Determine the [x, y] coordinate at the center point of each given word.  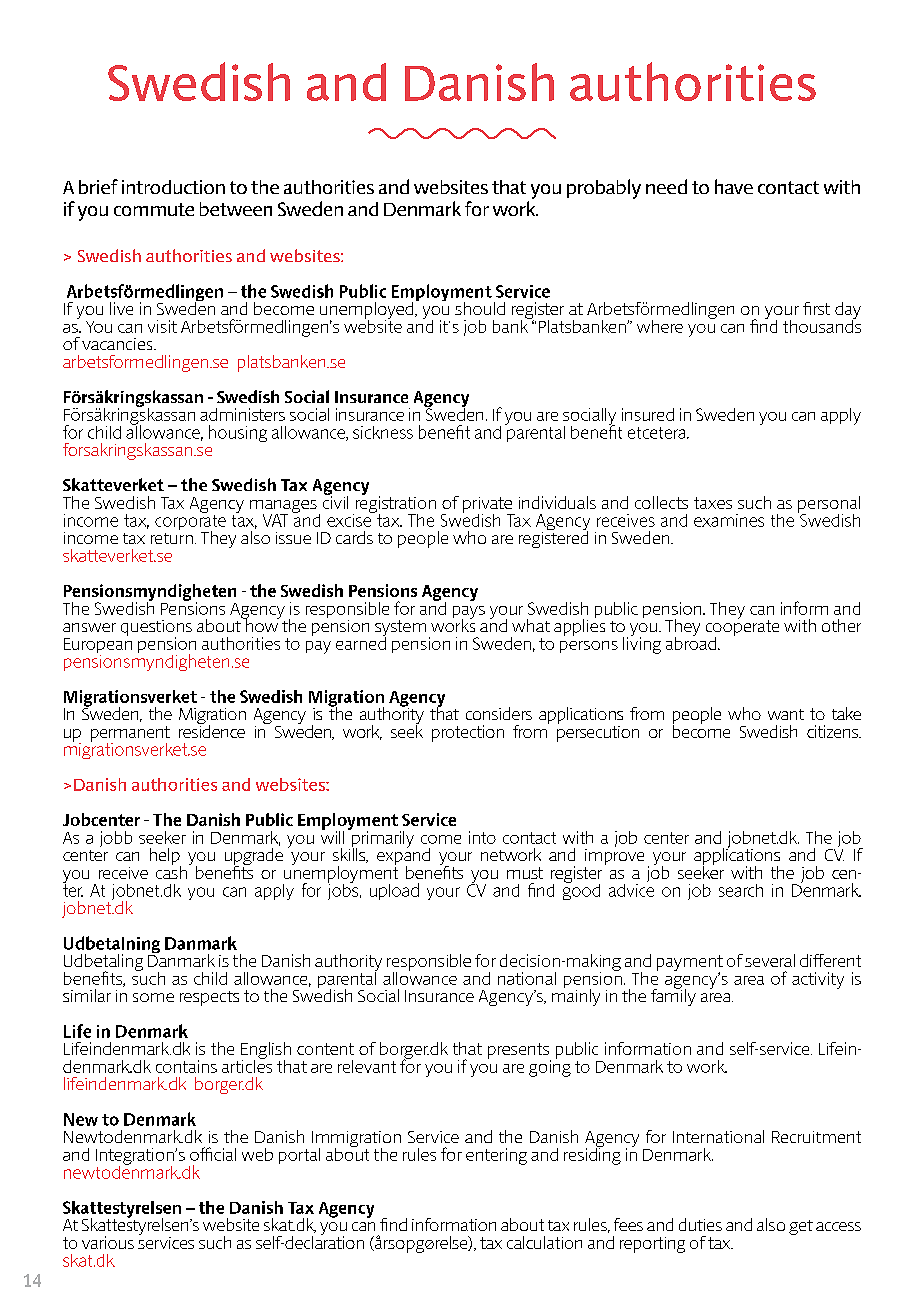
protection [468, 733]
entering [496, 1156]
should [480, 308]
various [108, 1242]
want [786, 714]
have [734, 186]
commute [154, 209]
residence [212, 730]
